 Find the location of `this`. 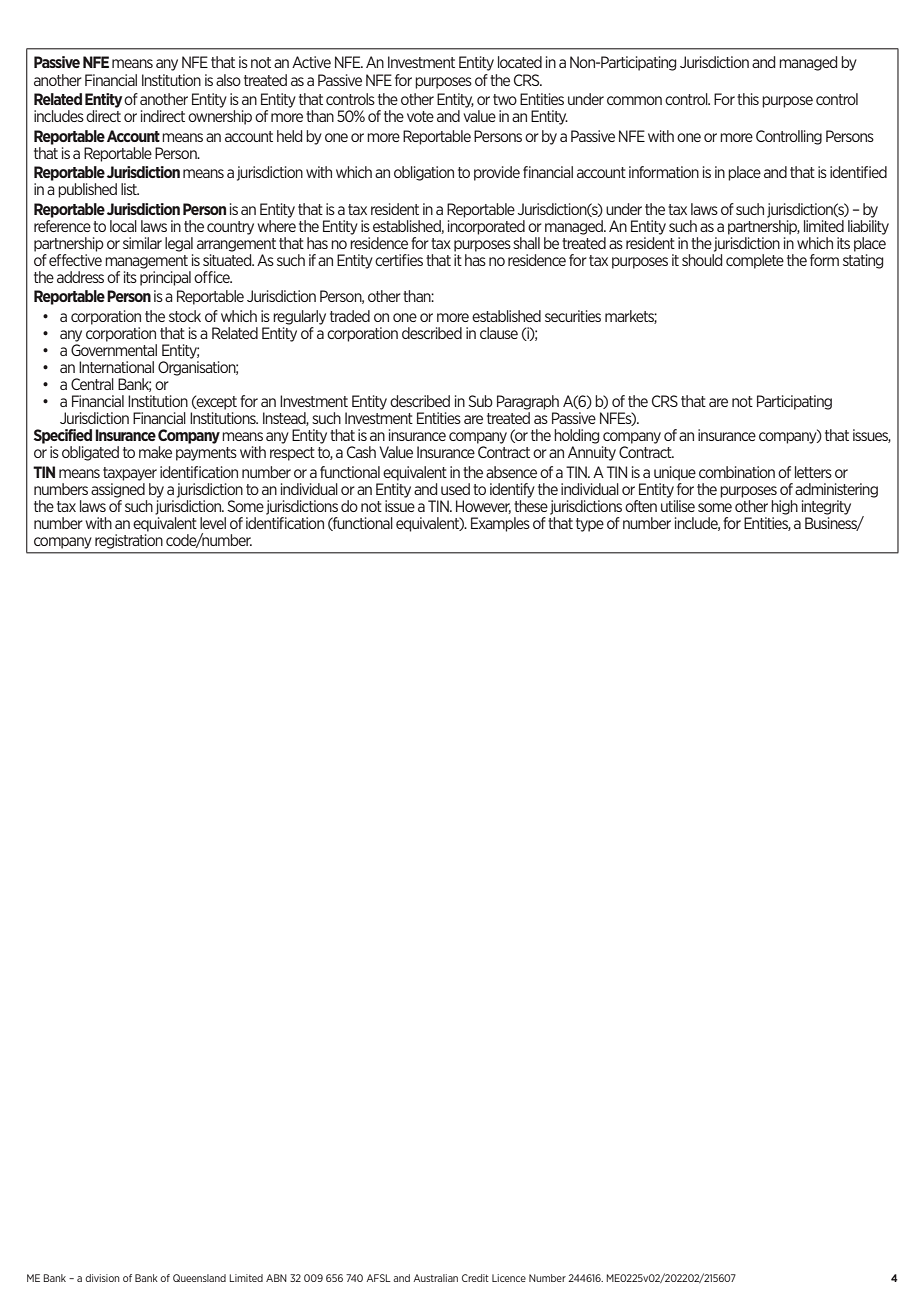

this is located at coordinates (748, 99).
